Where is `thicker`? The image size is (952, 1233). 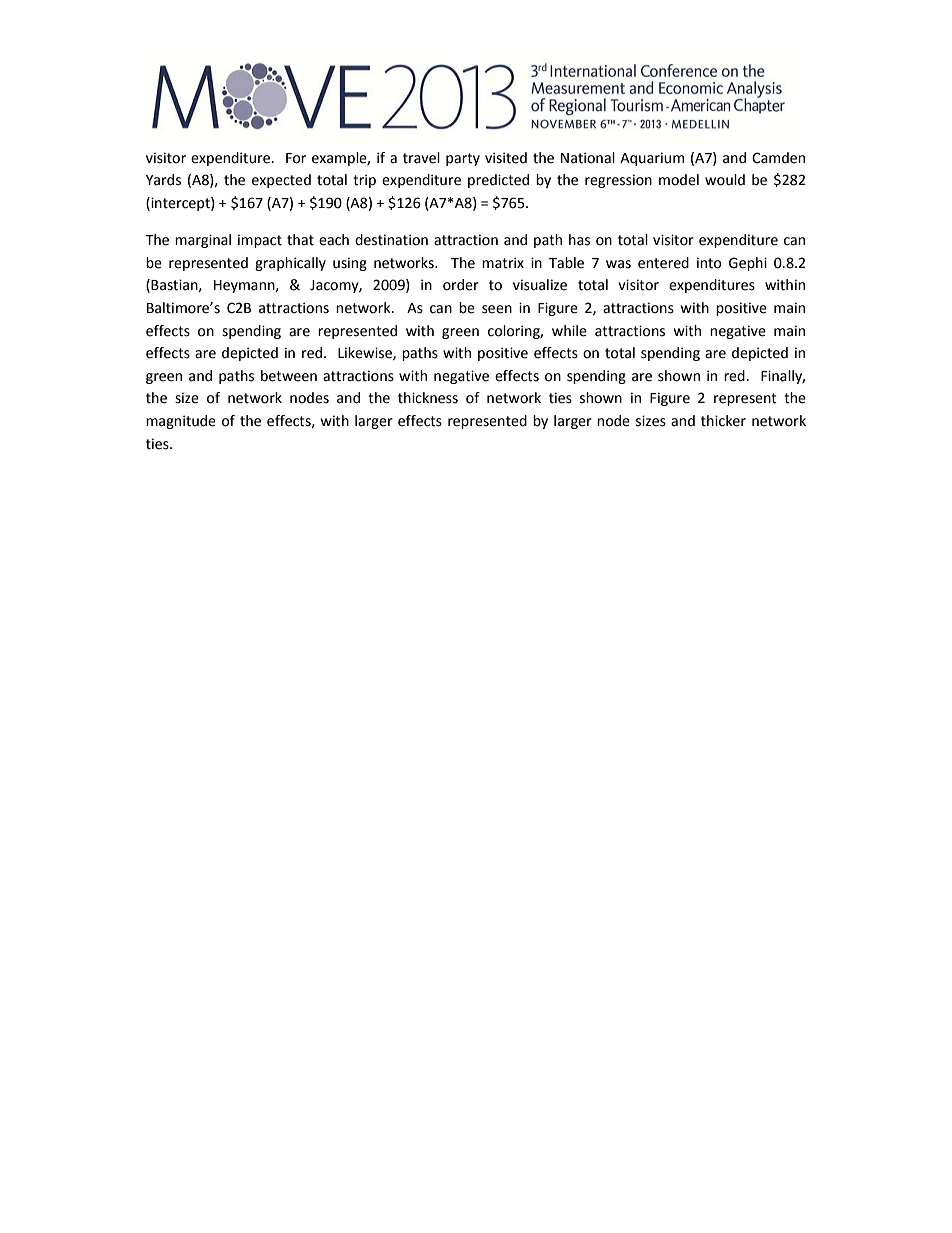 thicker is located at coordinates (723, 421).
